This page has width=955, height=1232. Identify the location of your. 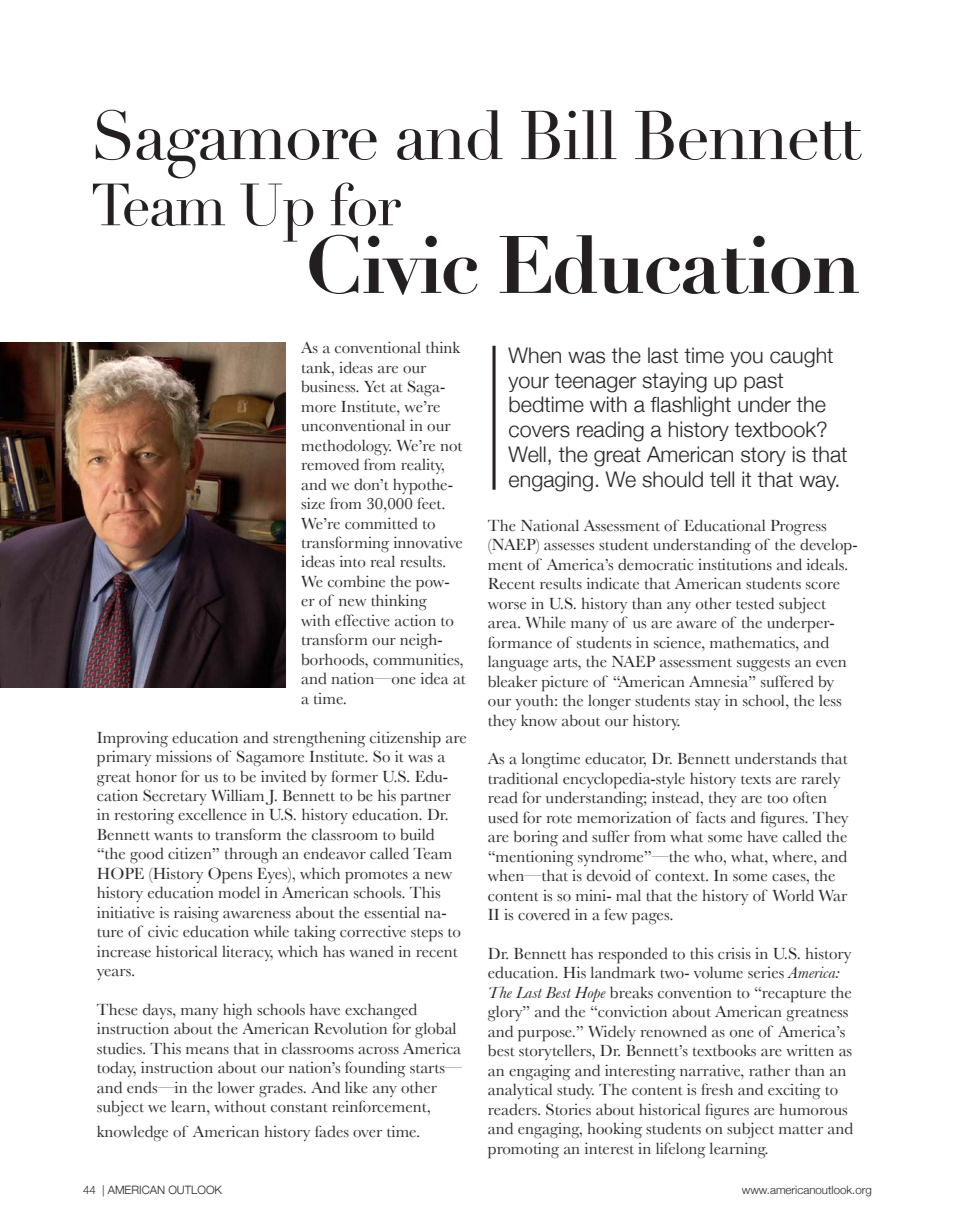
(528, 384).
